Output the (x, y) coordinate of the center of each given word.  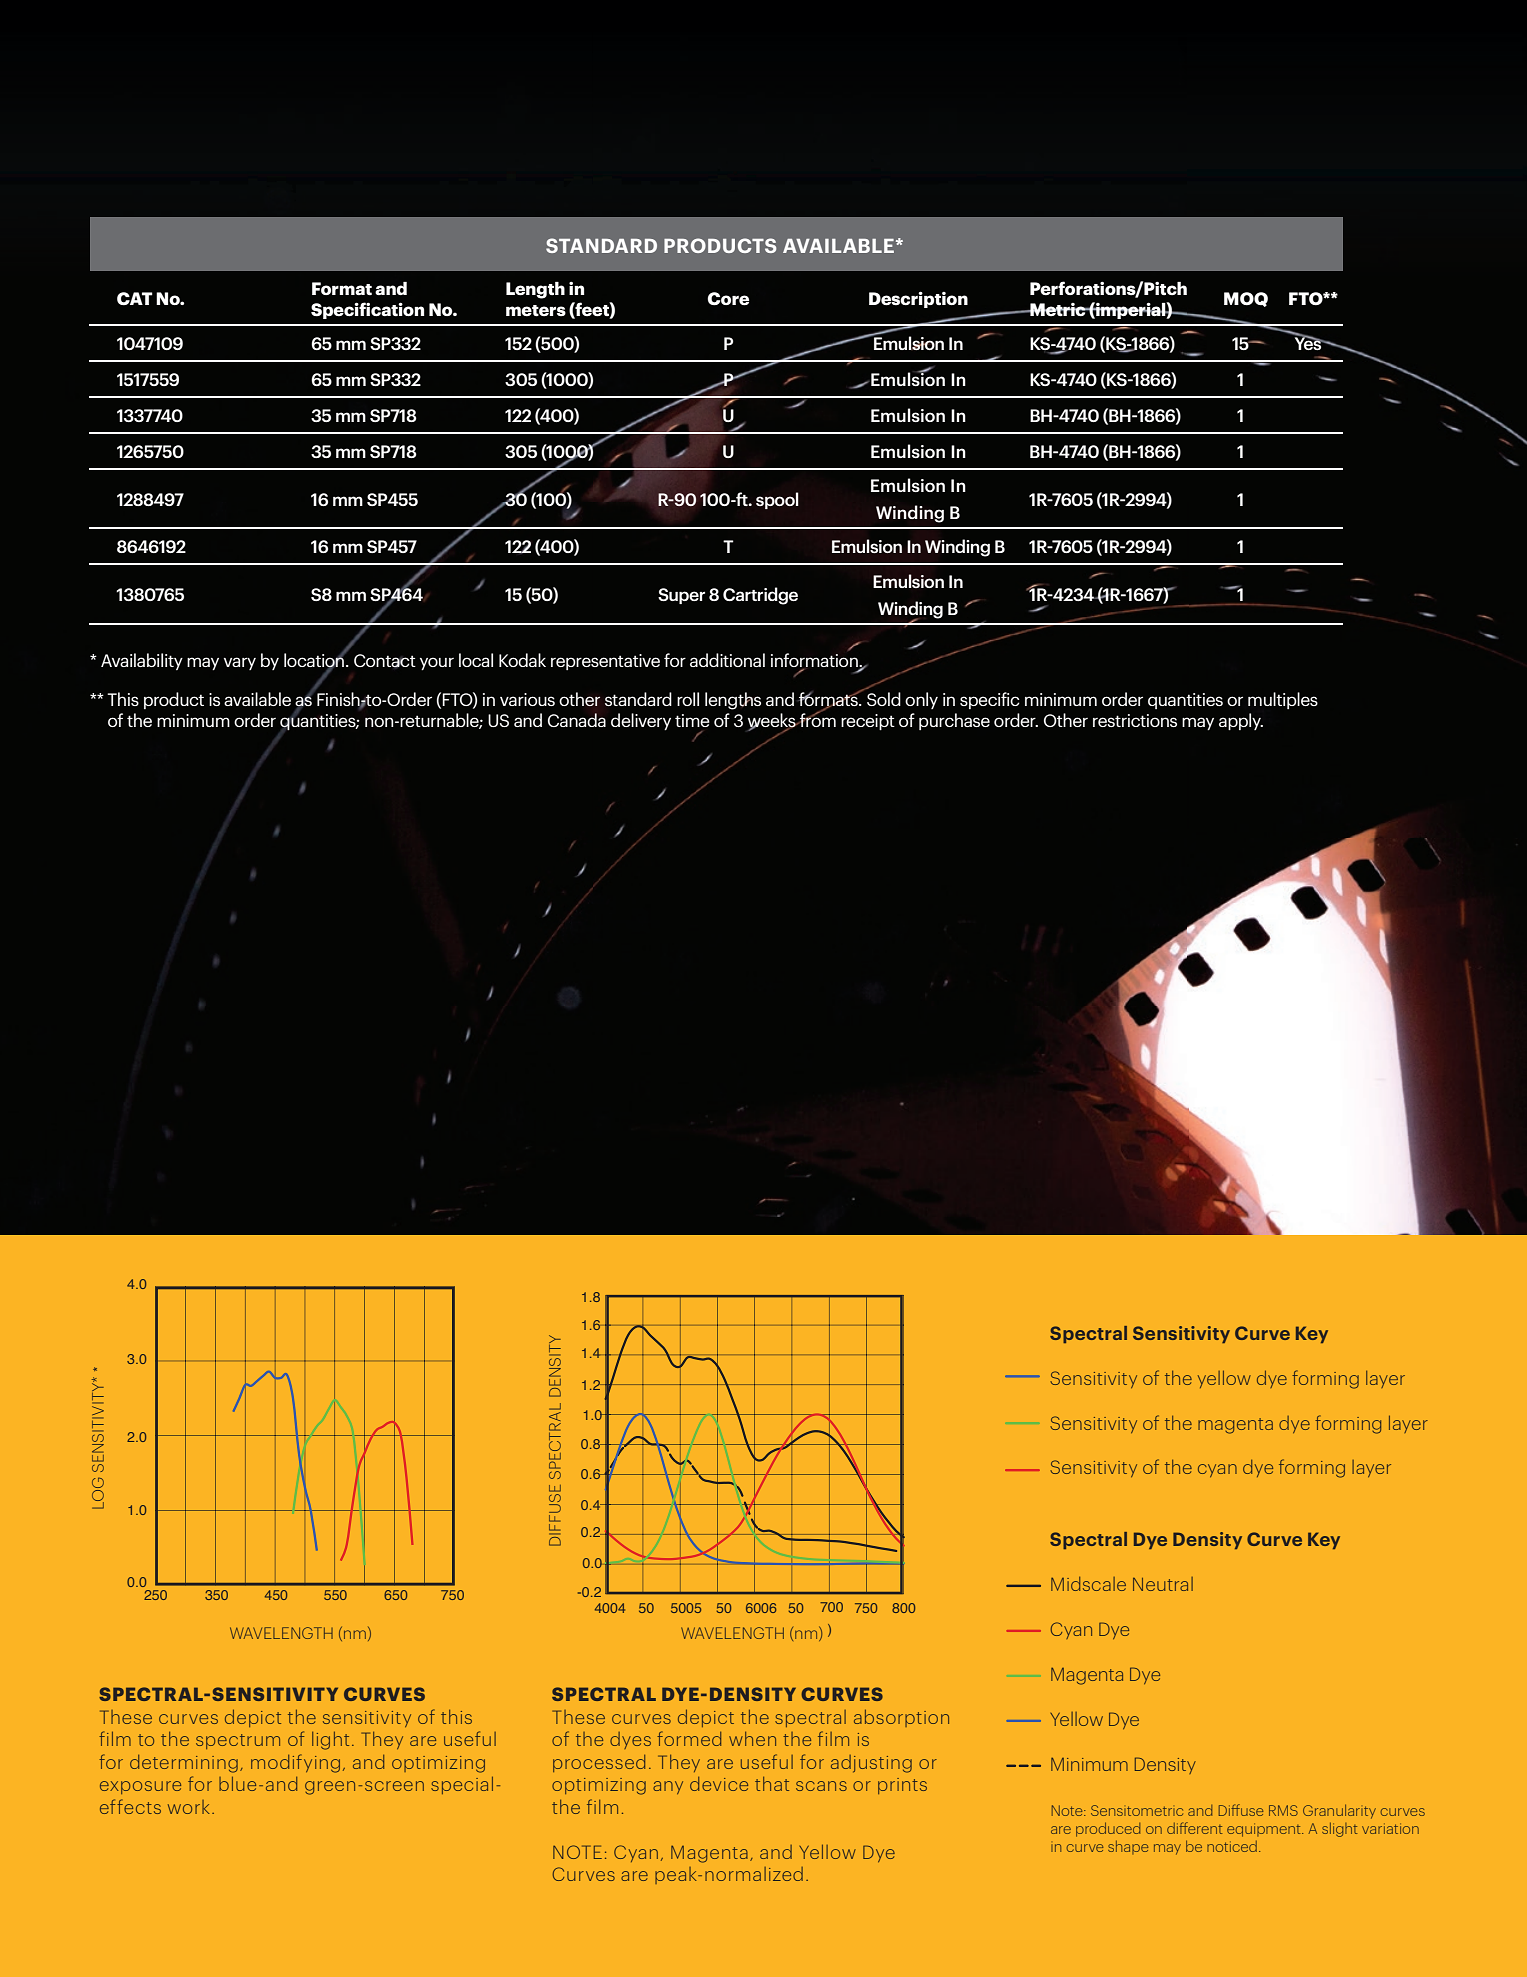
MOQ (1246, 299)
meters (536, 311)
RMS (1283, 1810)
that (772, 1784)
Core (728, 299)
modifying (295, 1763)
